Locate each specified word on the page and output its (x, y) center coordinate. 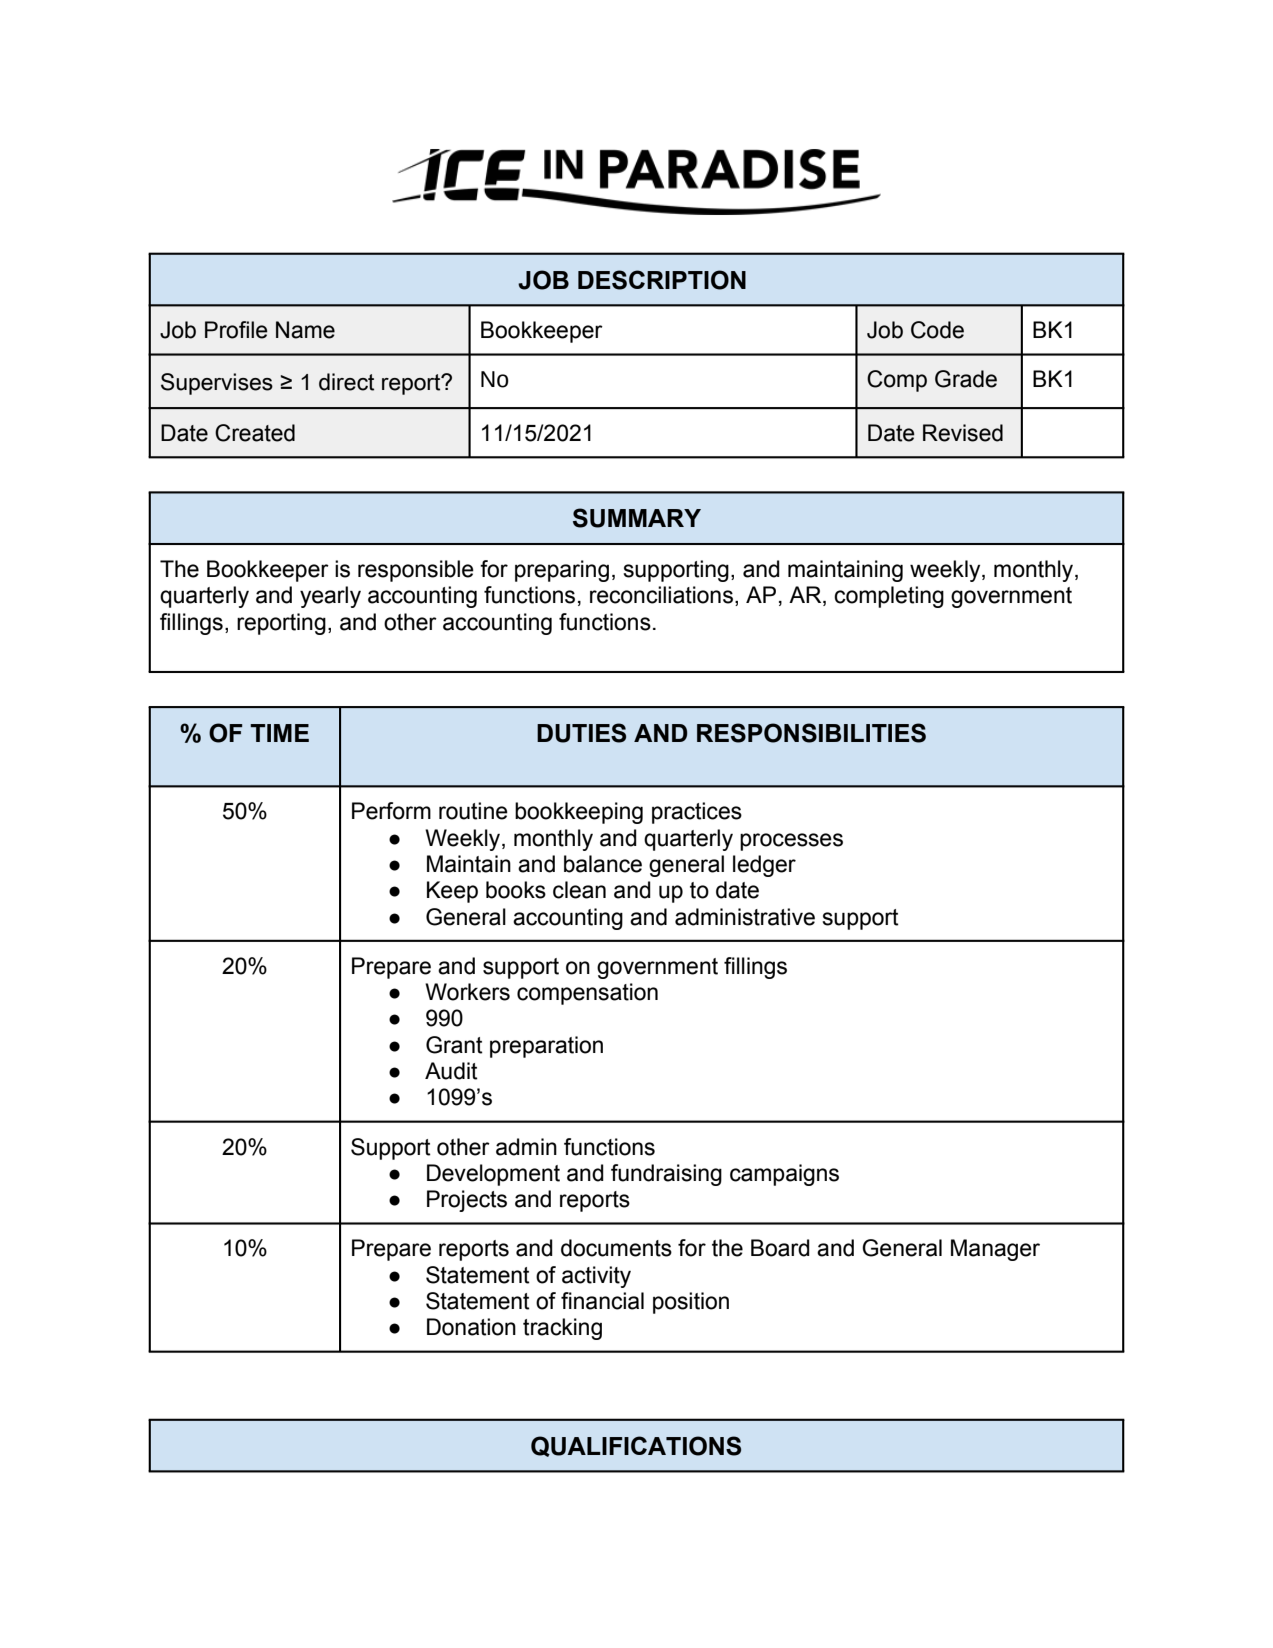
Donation (471, 1327)
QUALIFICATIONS (636, 1446)
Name (305, 330)
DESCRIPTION (662, 280)
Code (937, 330)
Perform (391, 811)
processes (791, 842)
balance (603, 864)
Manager (995, 1250)
